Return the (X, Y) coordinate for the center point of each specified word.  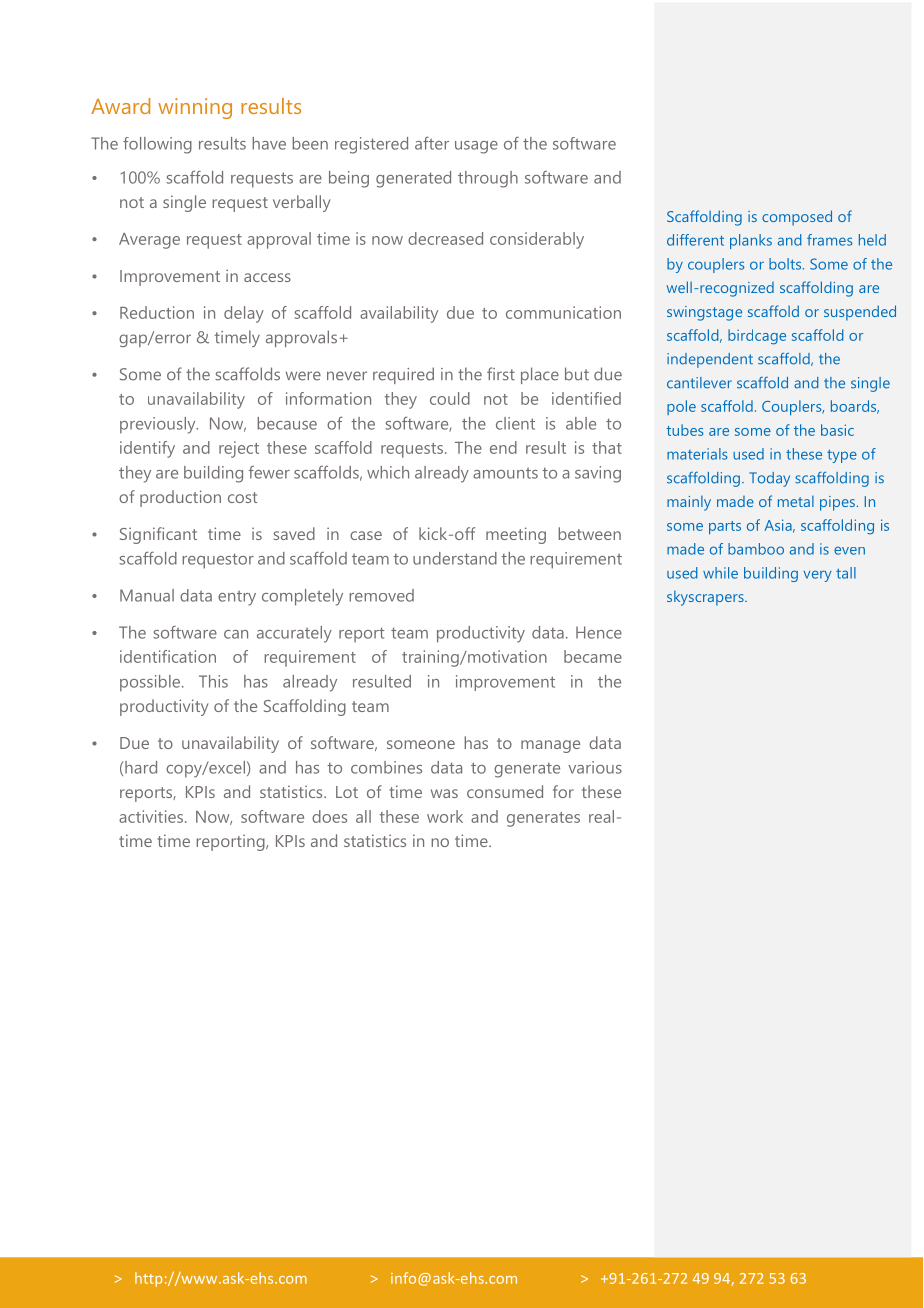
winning (195, 108)
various (595, 767)
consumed (505, 791)
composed (797, 218)
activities (151, 816)
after (432, 143)
